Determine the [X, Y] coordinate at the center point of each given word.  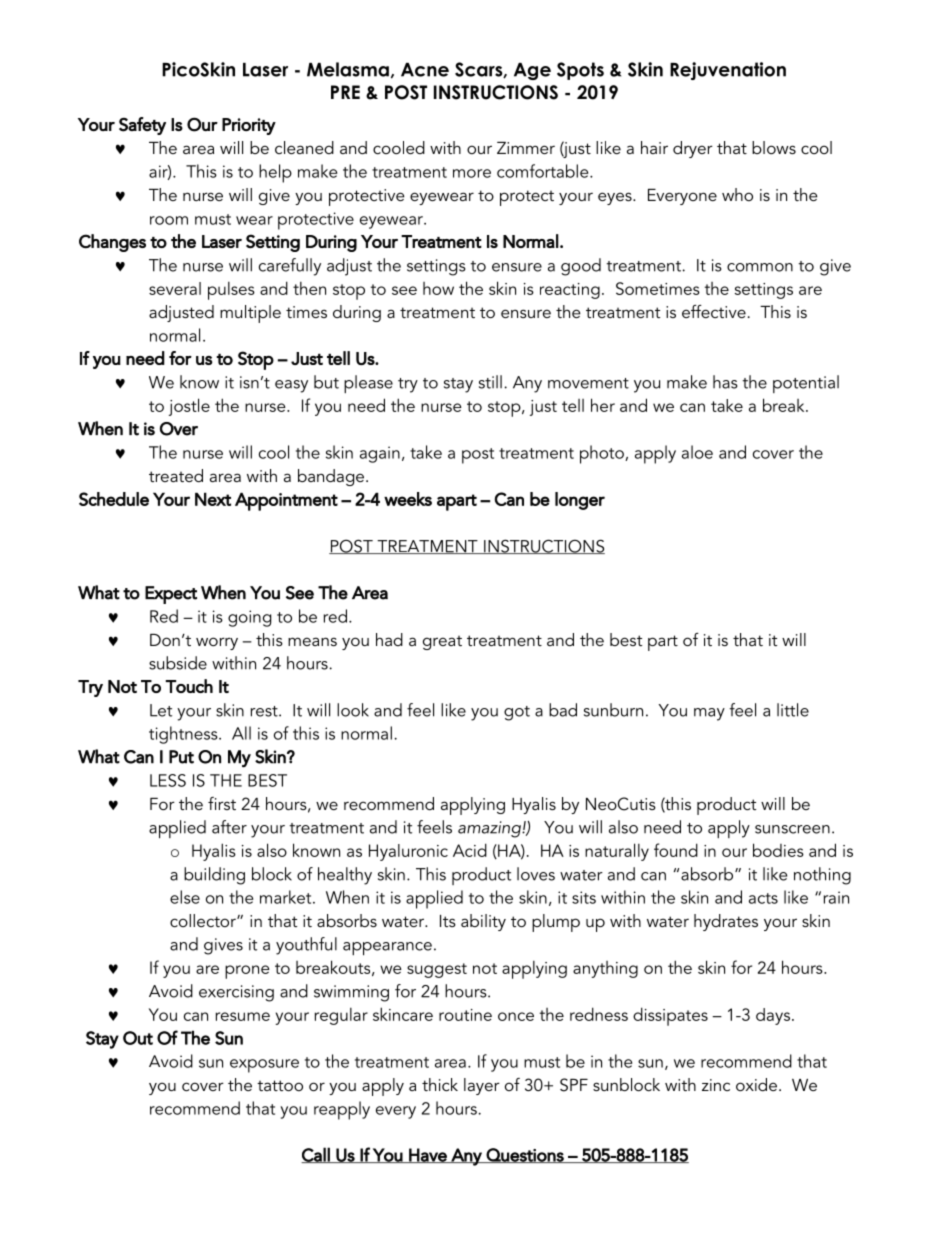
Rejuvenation [728, 71]
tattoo [280, 1085]
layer [482, 1086]
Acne [425, 70]
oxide [756, 1084]
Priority [249, 126]
